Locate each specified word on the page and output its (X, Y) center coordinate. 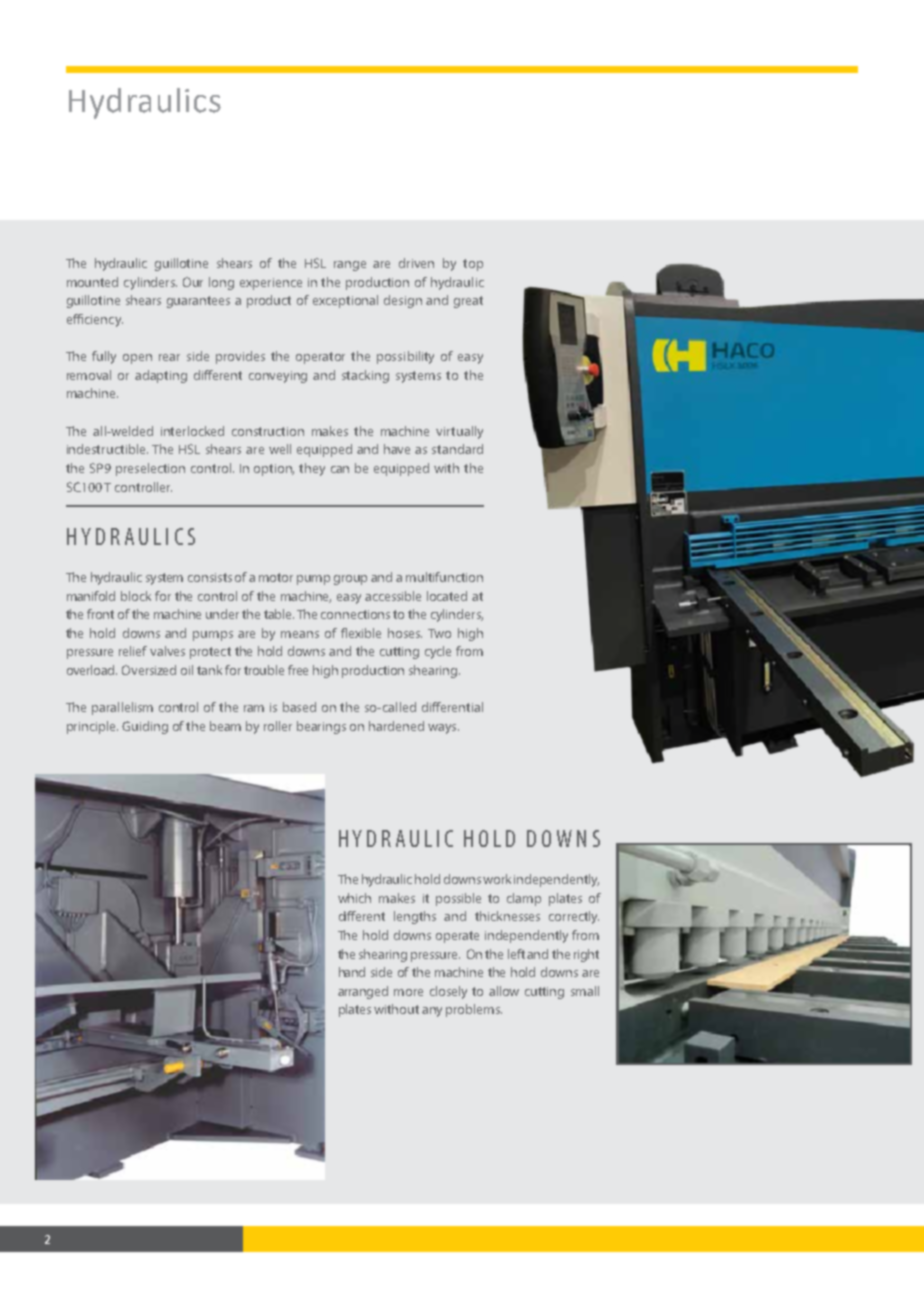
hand (352, 972)
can (340, 469)
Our (193, 282)
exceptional (345, 301)
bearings (321, 727)
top (473, 265)
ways (443, 729)
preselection (150, 469)
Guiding (145, 727)
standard (457, 449)
